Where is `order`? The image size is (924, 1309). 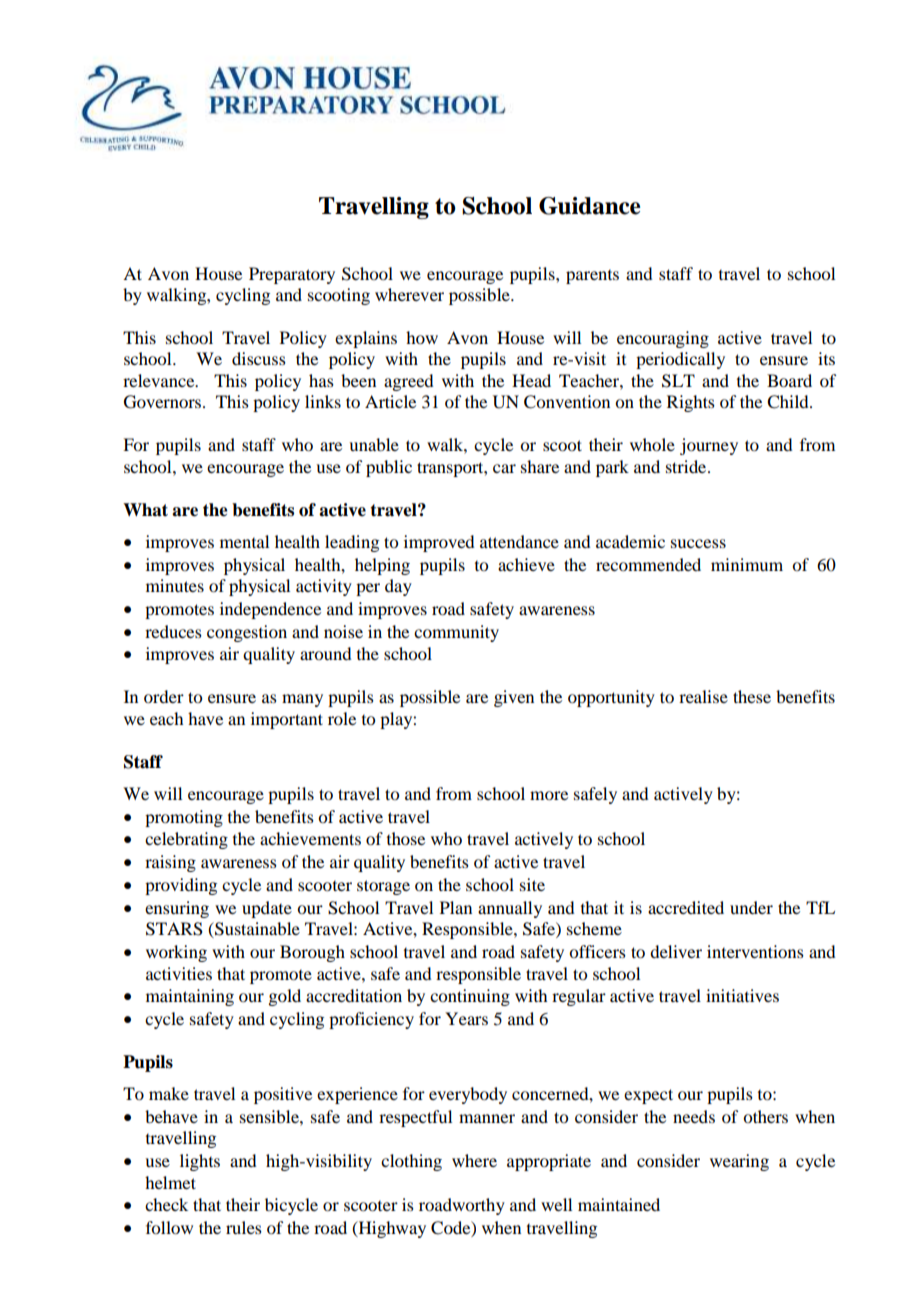
order is located at coordinates (164, 696).
